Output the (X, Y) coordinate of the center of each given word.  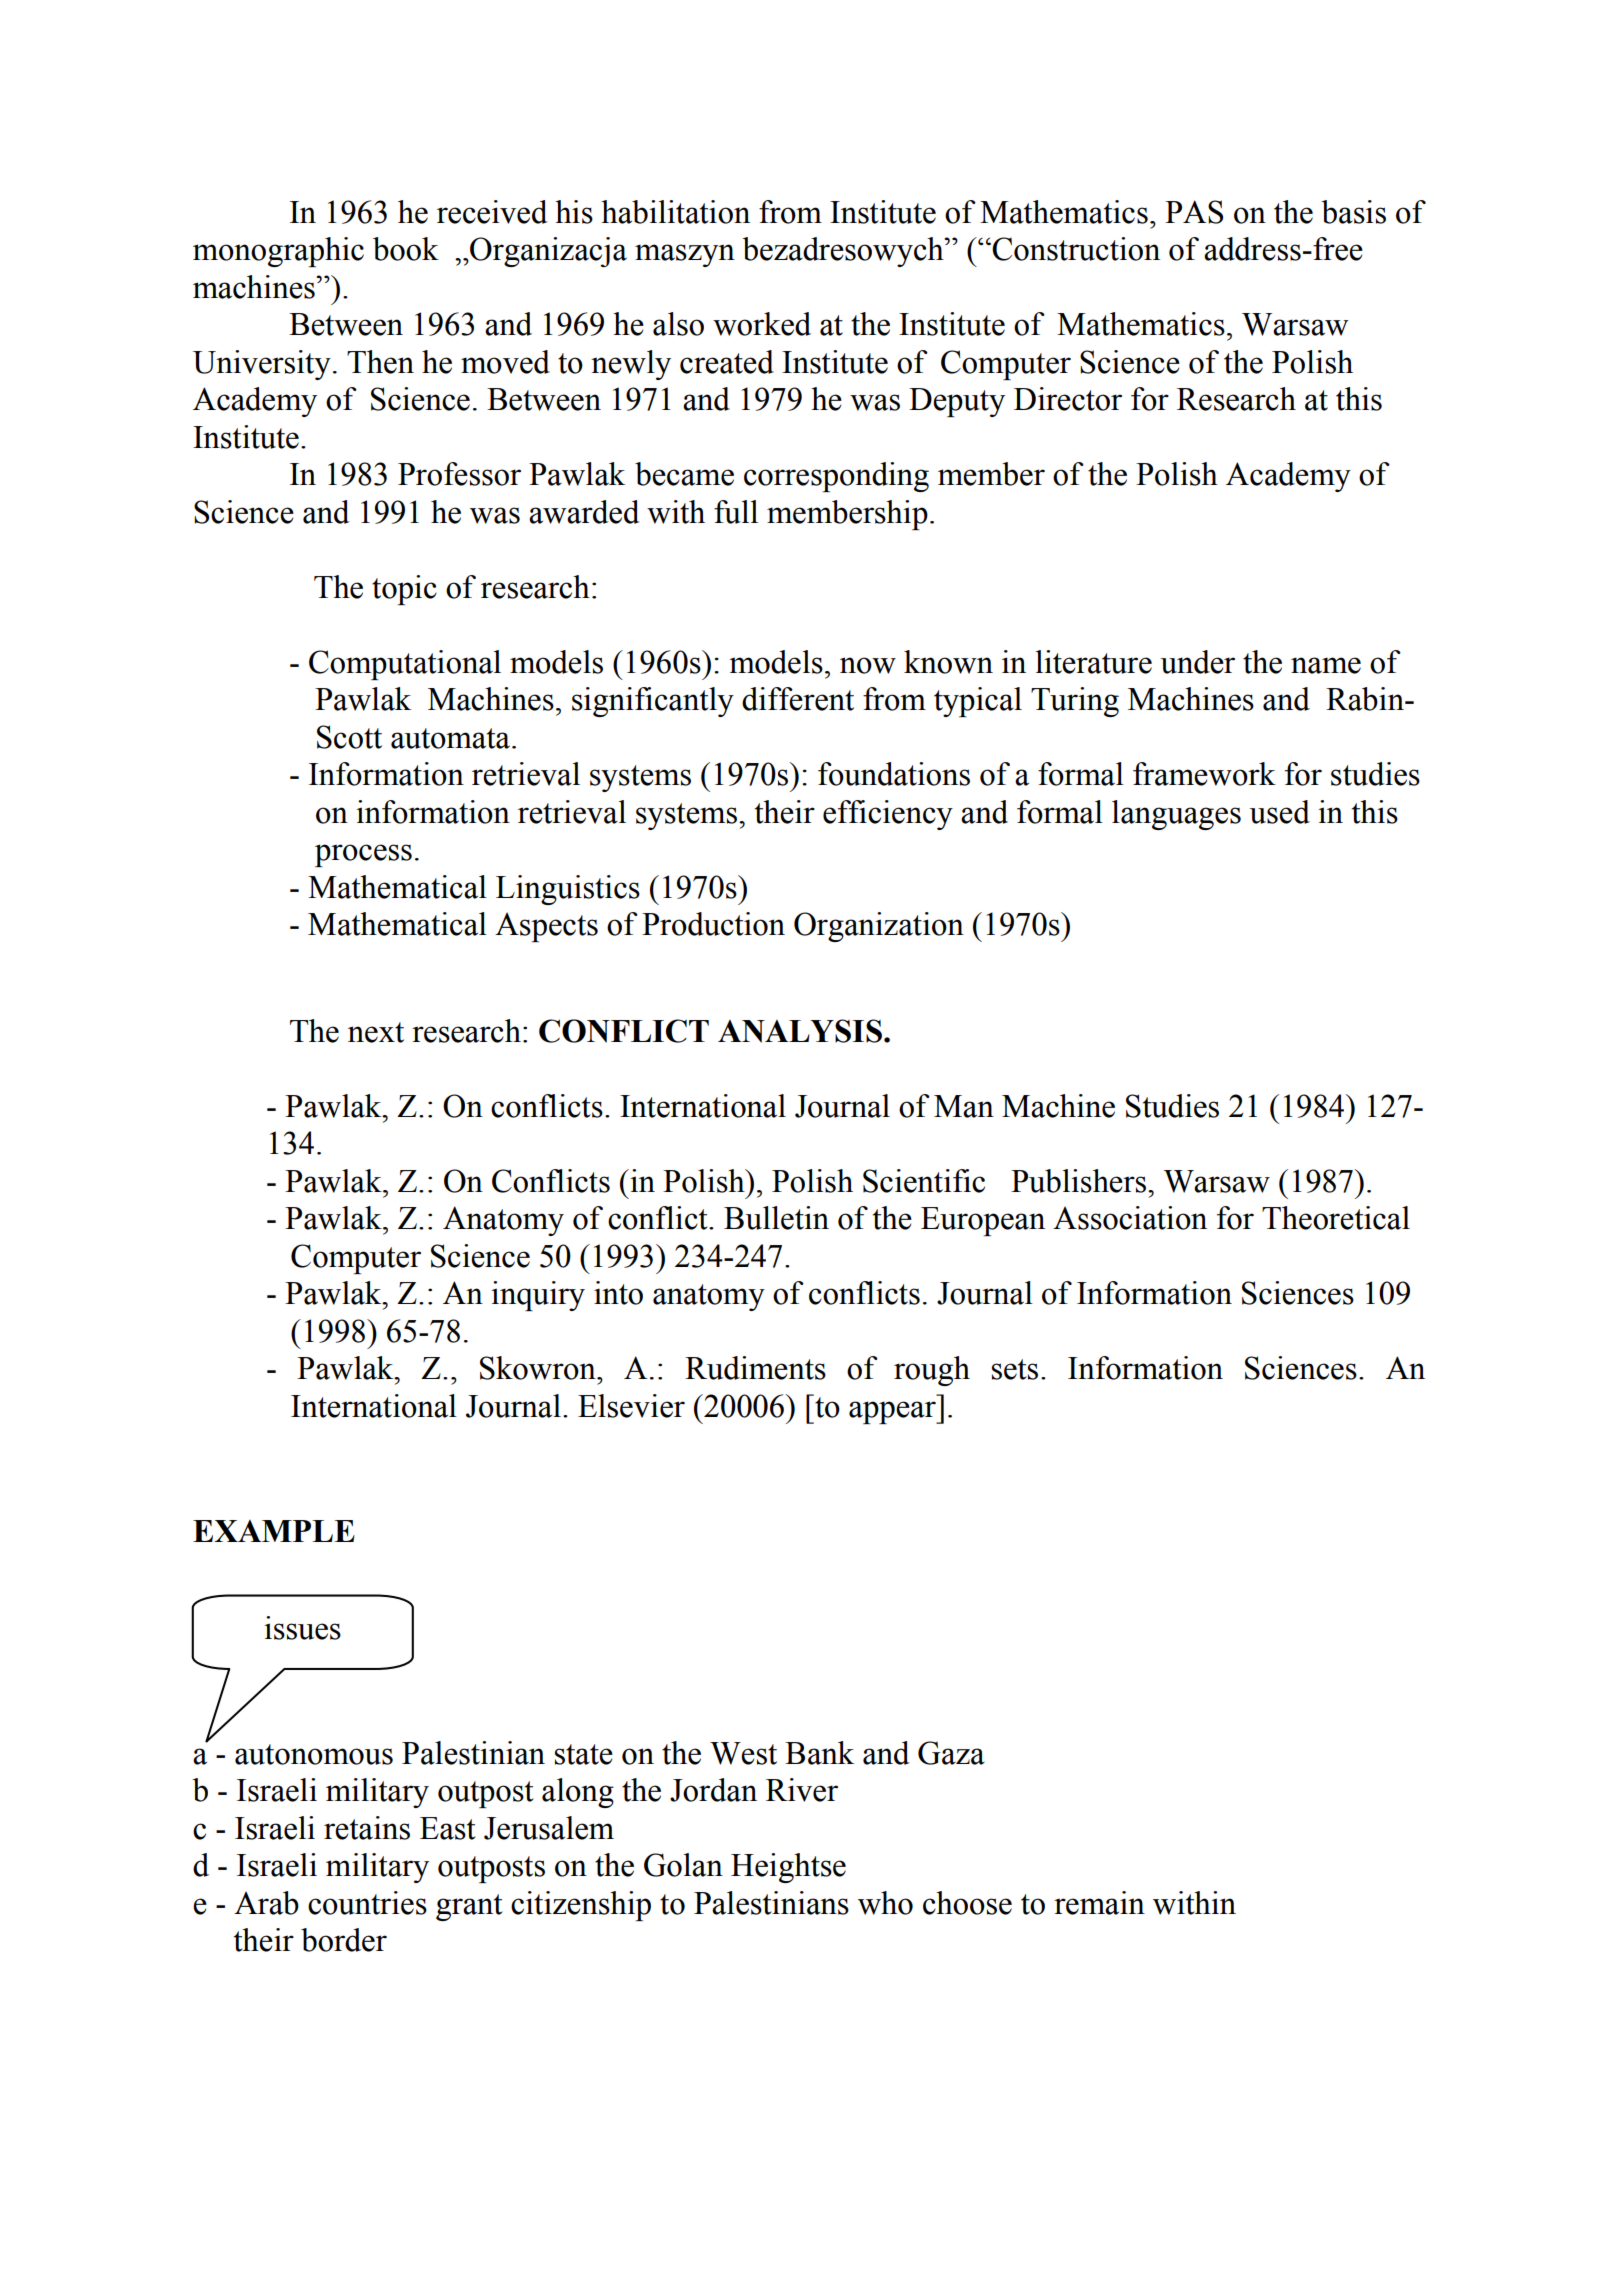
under (1198, 662)
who (885, 1903)
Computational (405, 665)
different (798, 699)
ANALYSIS (800, 1031)
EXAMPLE (274, 1531)
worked (762, 324)
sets (1015, 1369)
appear (893, 1412)
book (406, 249)
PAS (1194, 212)
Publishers (1078, 1181)
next (376, 1032)
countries (367, 1903)
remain (1099, 1903)
